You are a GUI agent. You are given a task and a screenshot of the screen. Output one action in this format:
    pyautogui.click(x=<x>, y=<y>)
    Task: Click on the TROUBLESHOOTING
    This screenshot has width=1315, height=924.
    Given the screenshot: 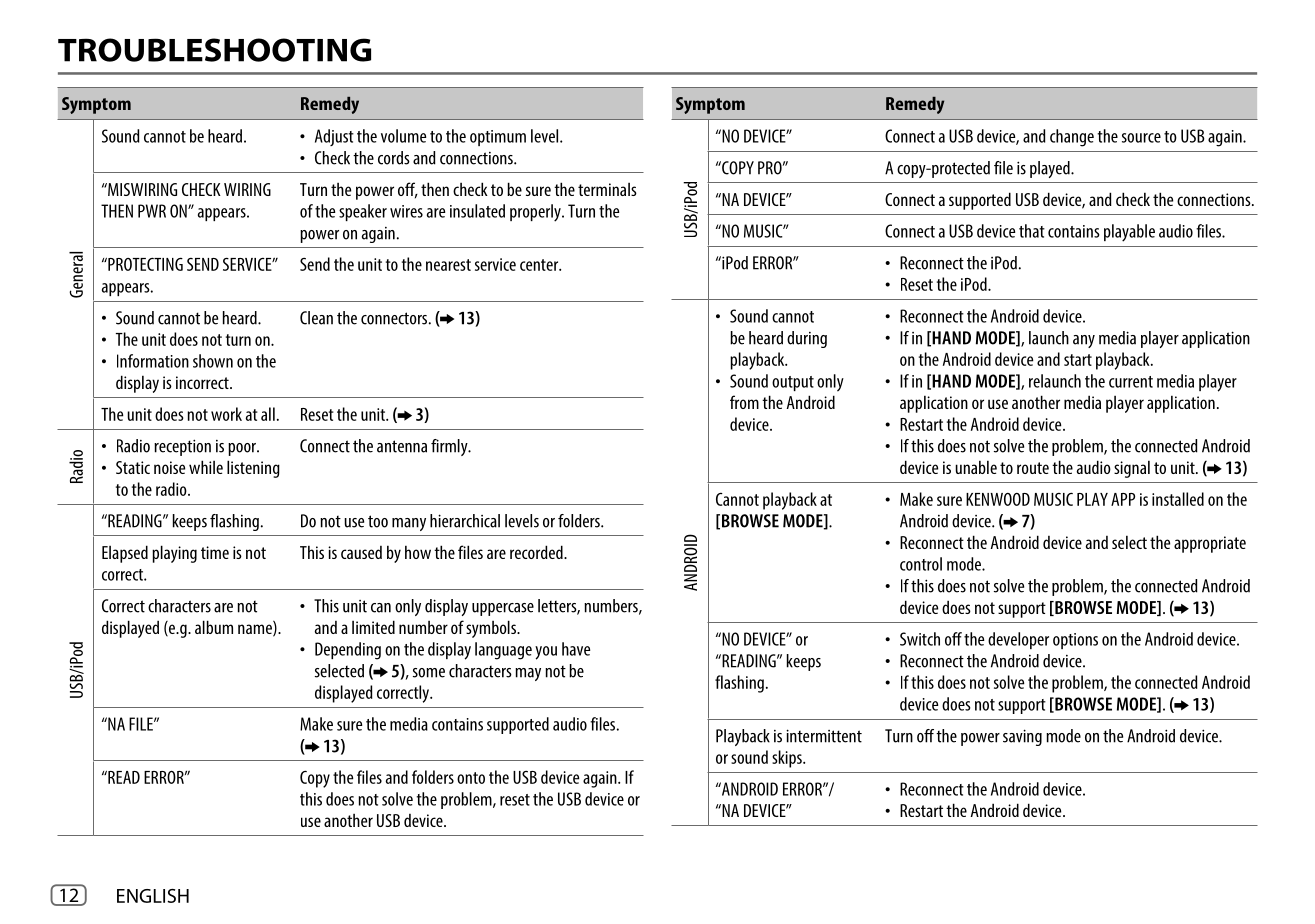 What is the action you would take?
    pyautogui.click(x=214, y=50)
